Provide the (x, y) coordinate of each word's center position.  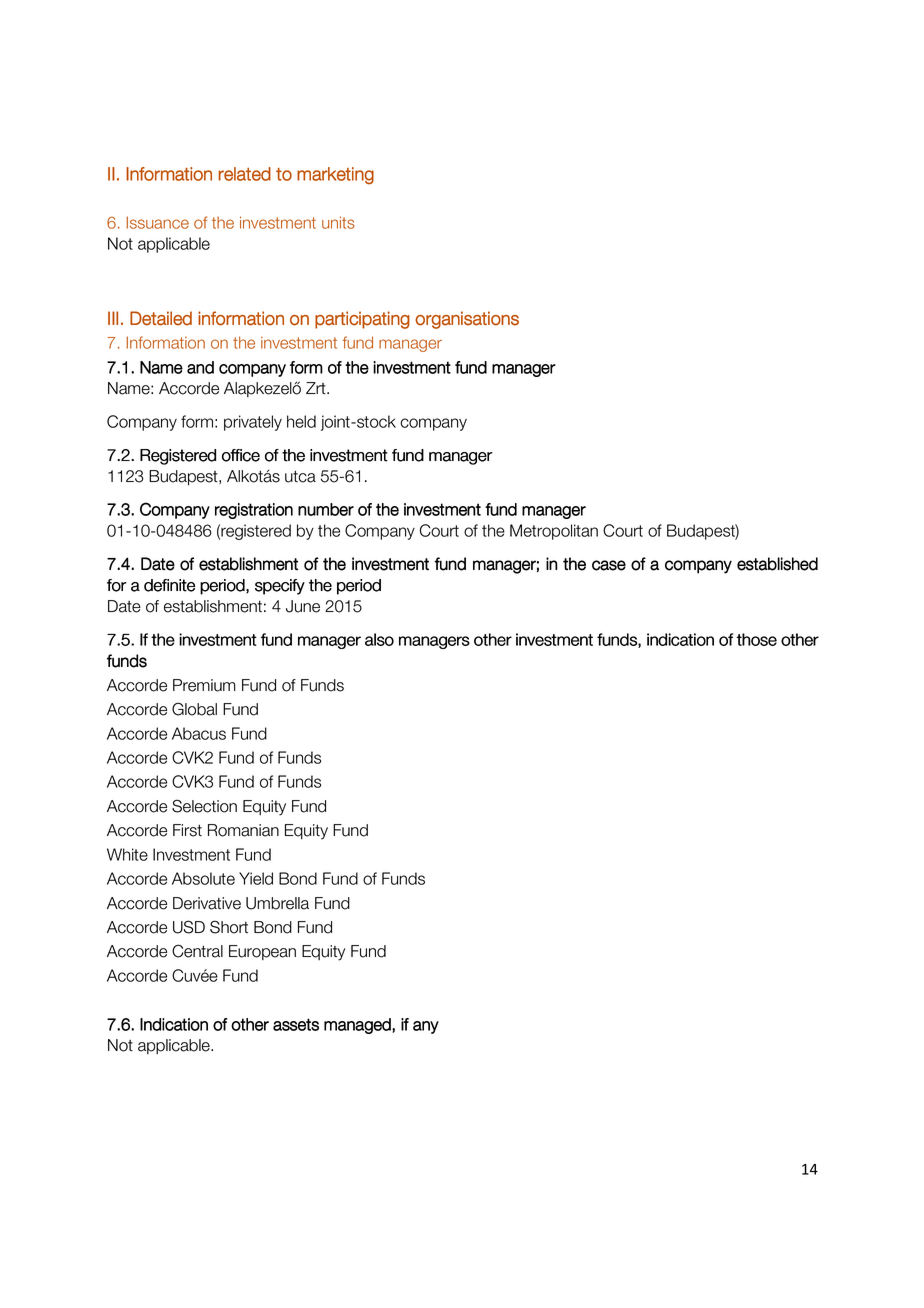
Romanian (243, 830)
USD (189, 927)
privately (253, 423)
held (301, 421)
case (609, 565)
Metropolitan (554, 532)
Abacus (199, 733)
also (379, 639)
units (338, 222)
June (303, 606)
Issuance (158, 222)
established (777, 564)
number (326, 509)
